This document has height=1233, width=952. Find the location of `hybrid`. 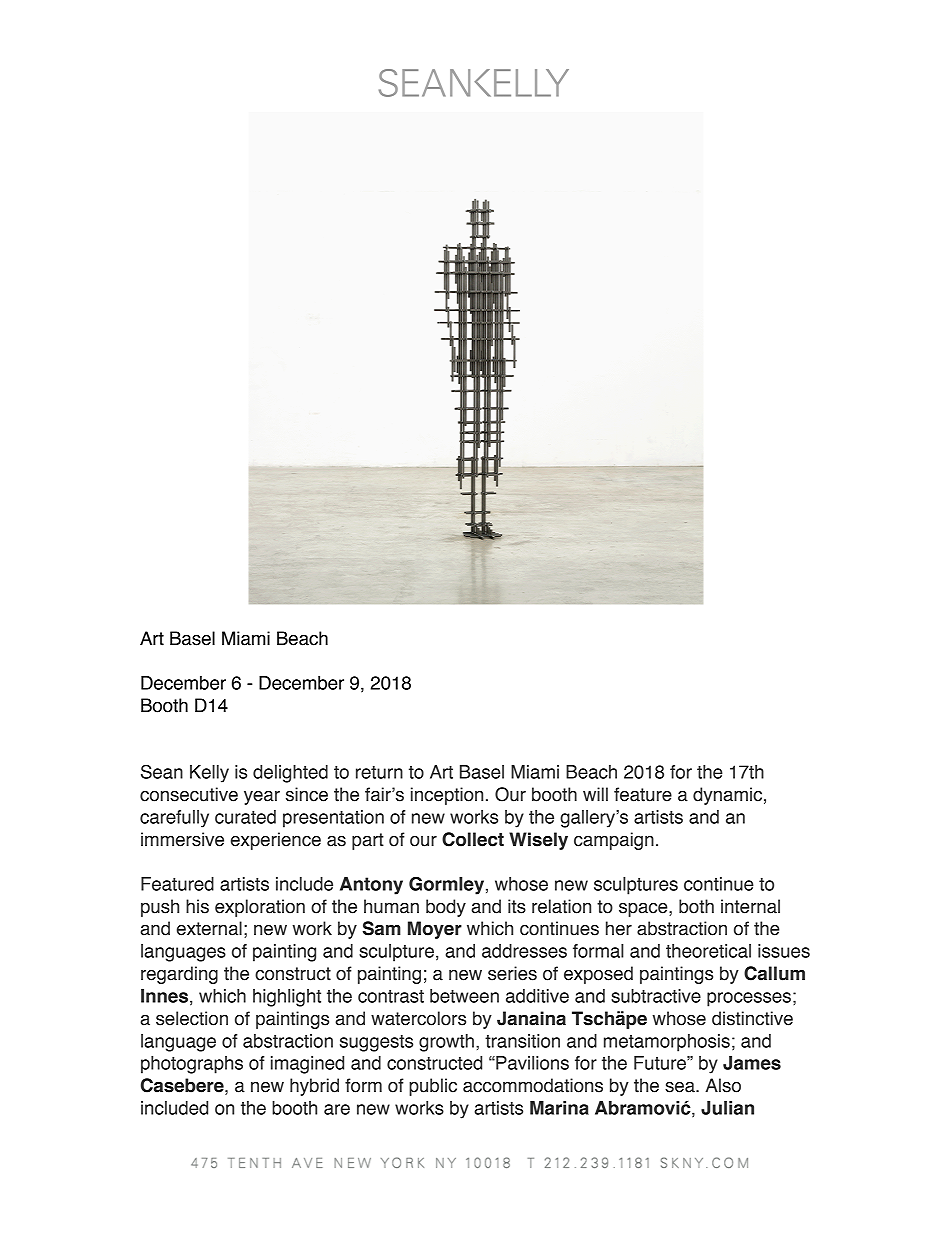

hybrid is located at coordinates (314, 1087).
